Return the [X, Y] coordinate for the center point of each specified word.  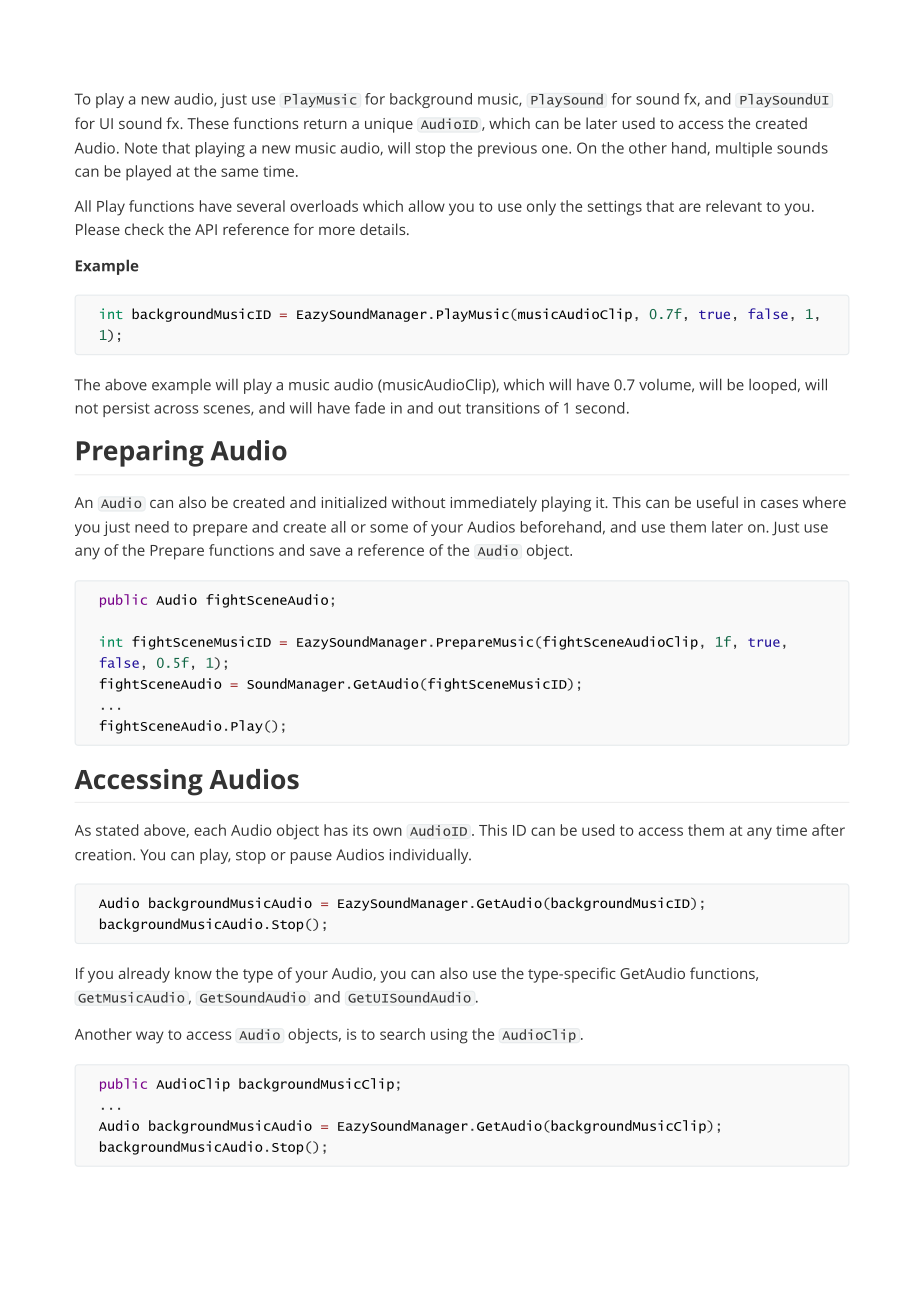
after [828, 830]
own [387, 831]
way [150, 1037]
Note [141, 148]
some [389, 528]
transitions [503, 408]
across [176, 409]
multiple [744, 149]
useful [717, 502]
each [210, 830]
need [152, 527]
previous [507, 149]
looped [772, 386]
